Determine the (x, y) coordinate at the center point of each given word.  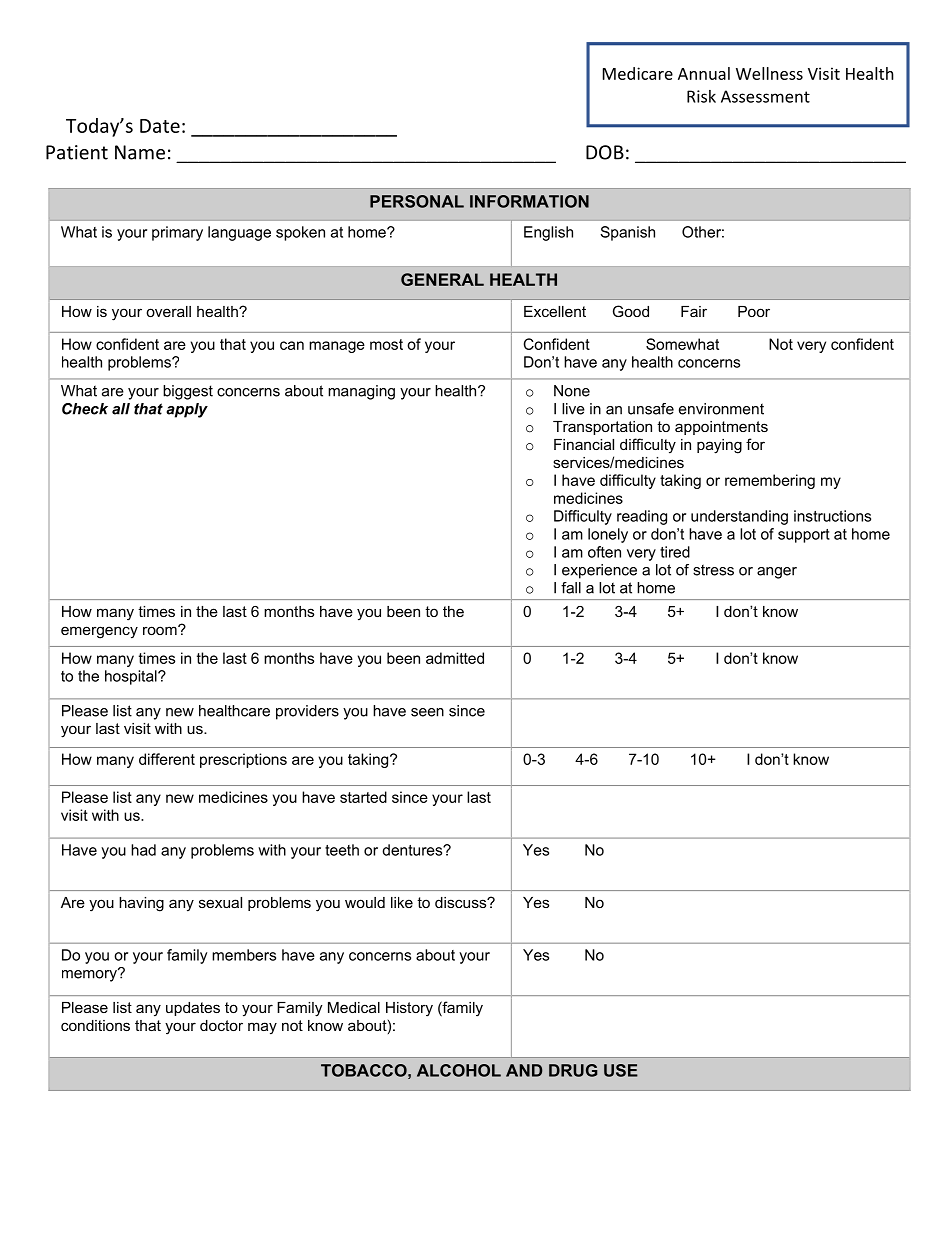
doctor (221, 1025)
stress (713, 570)
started (363, 797)
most (386, 344)
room (161, 630)
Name (140, 152)
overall (168, 311)
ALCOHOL (459, 1070)
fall (571, 588)
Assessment (765, 96)
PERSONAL (417, 201)
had (143, 850)
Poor (754, 311)
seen (427, 712)
